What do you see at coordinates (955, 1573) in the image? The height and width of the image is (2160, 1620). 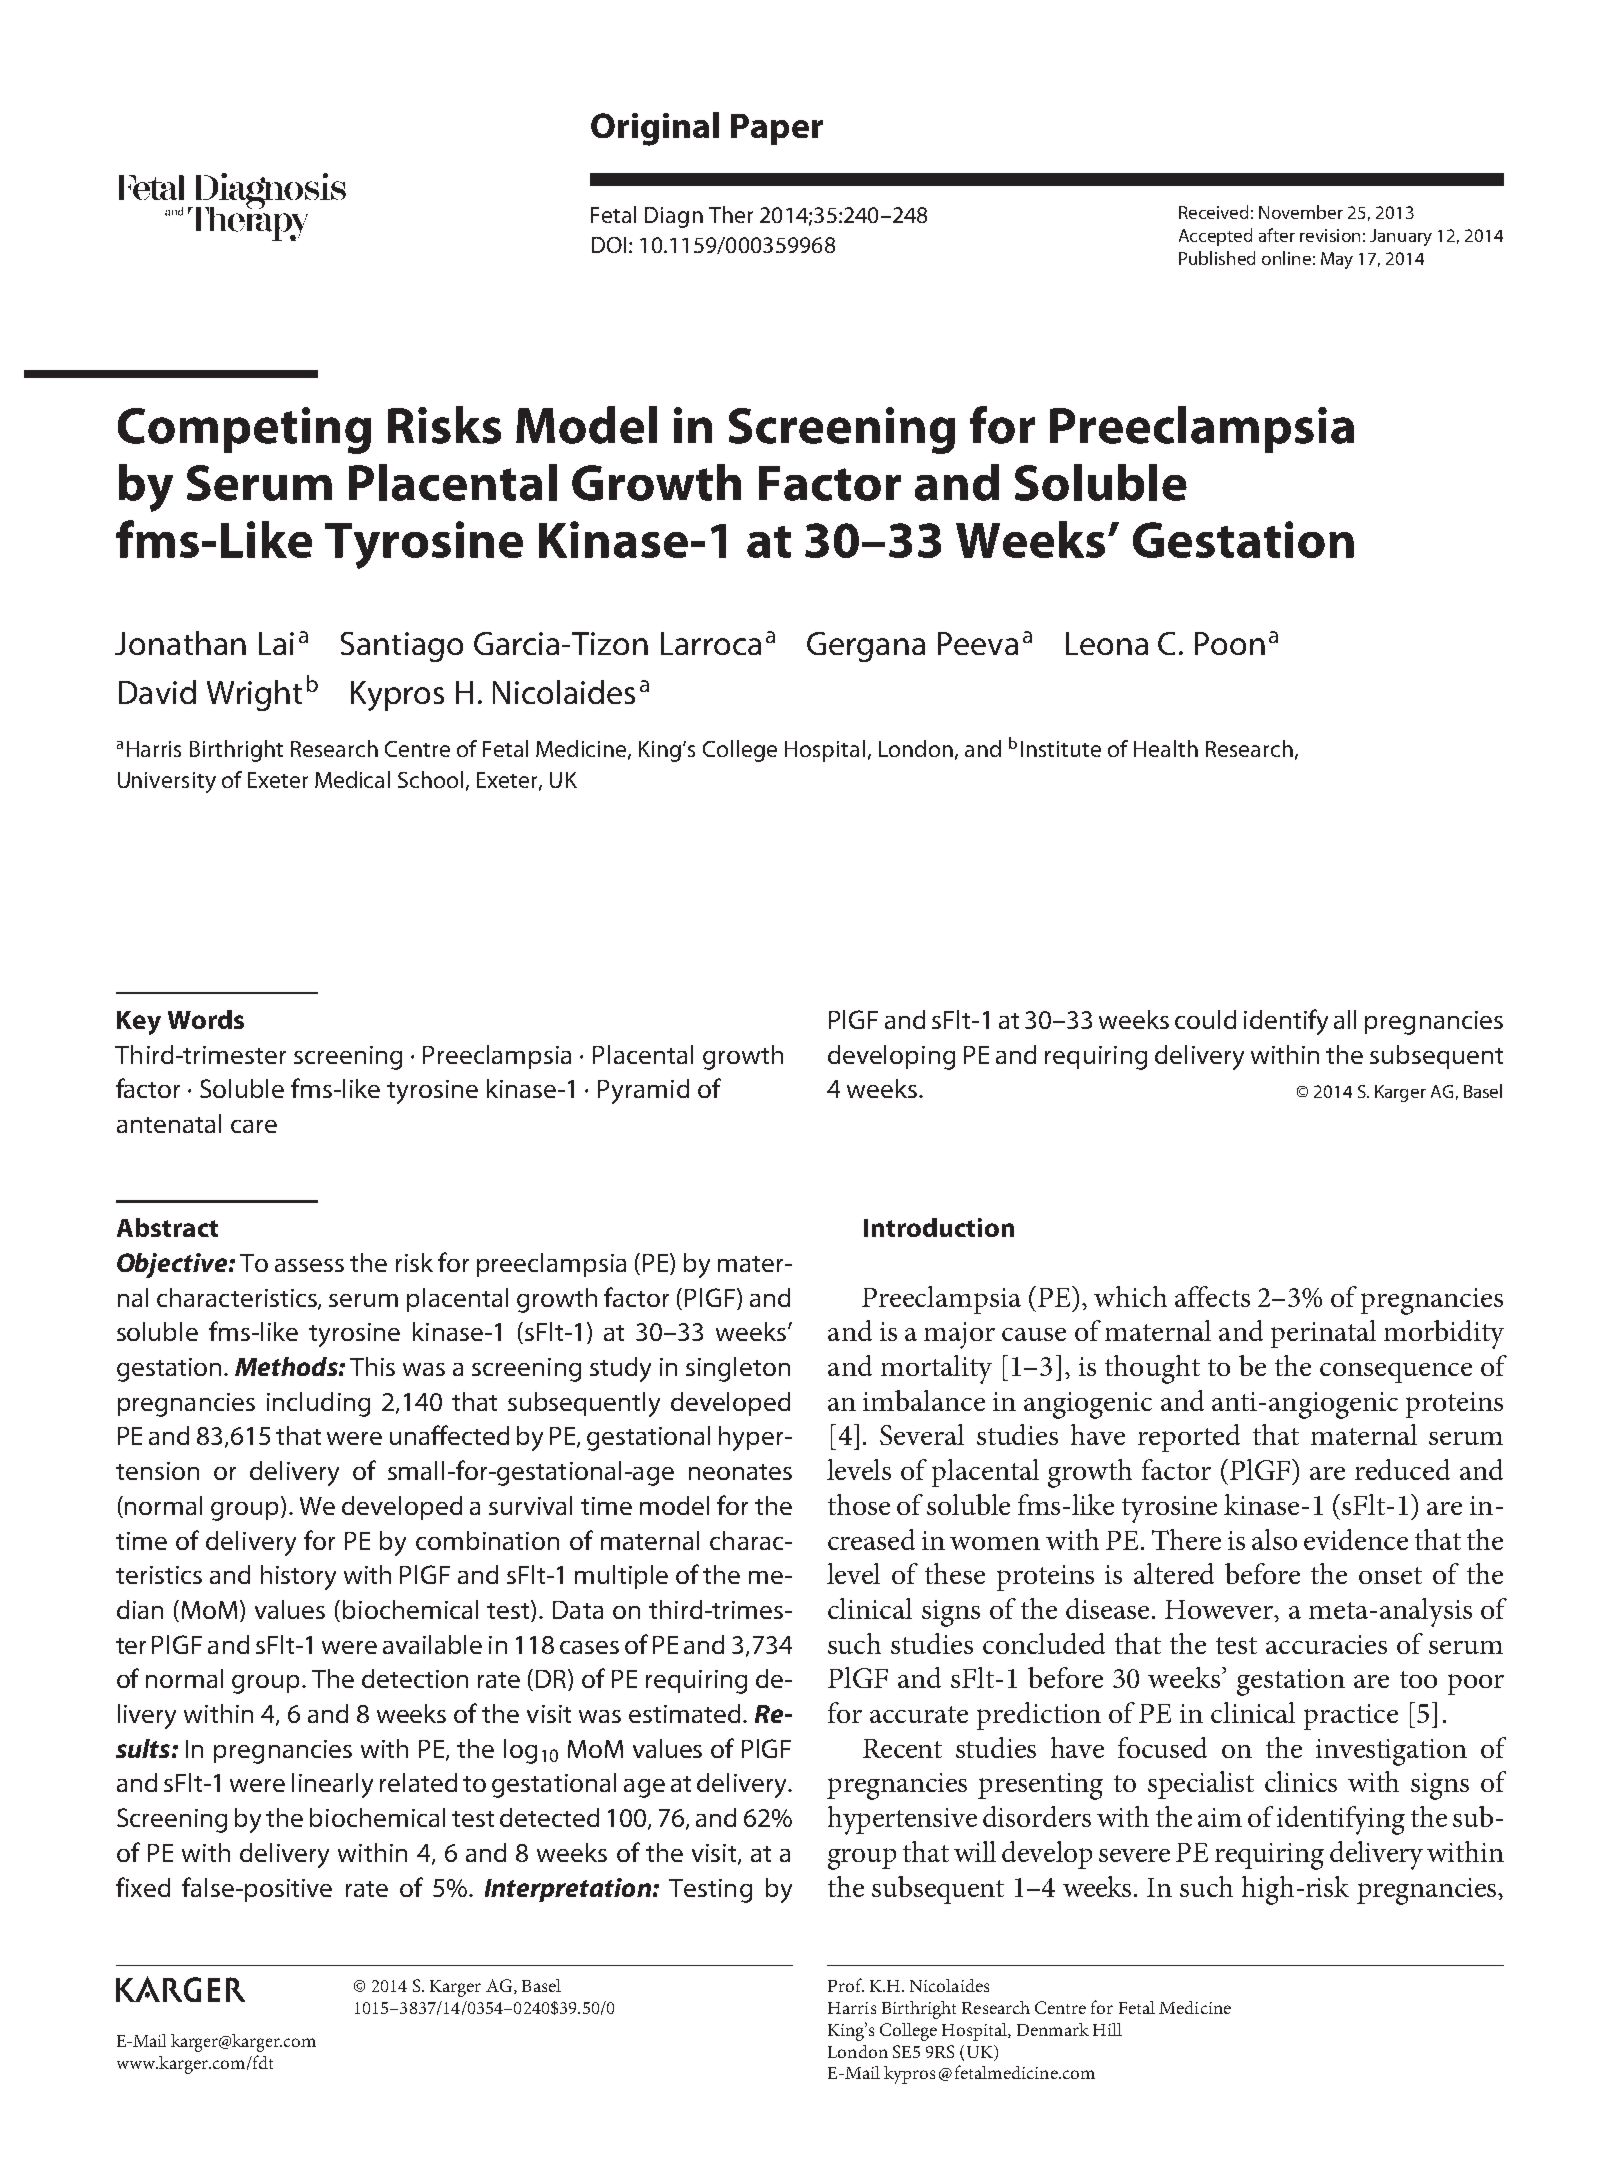 I see `these` at bounding box center [955, 1573].
